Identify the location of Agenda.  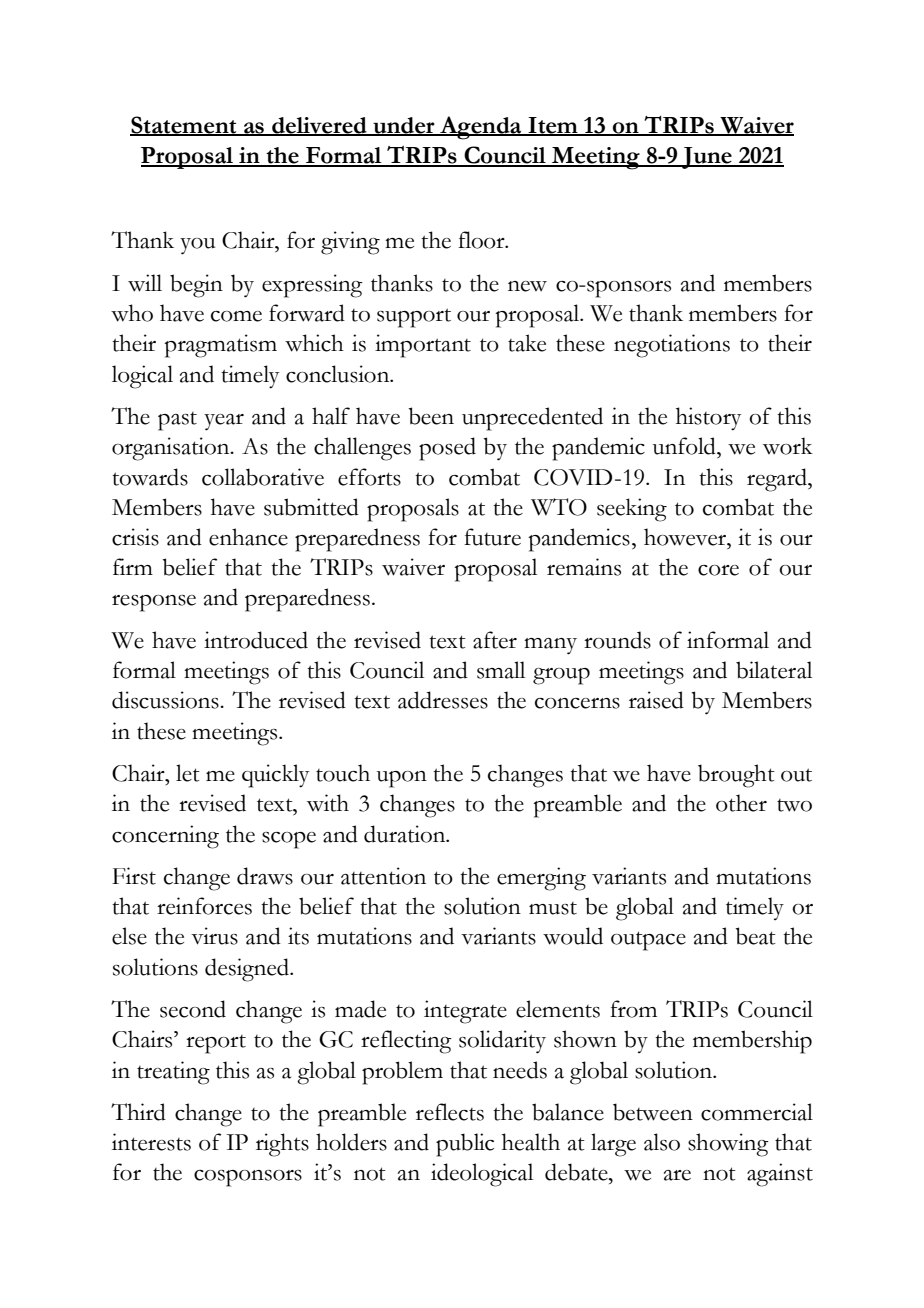
(481, 128).
